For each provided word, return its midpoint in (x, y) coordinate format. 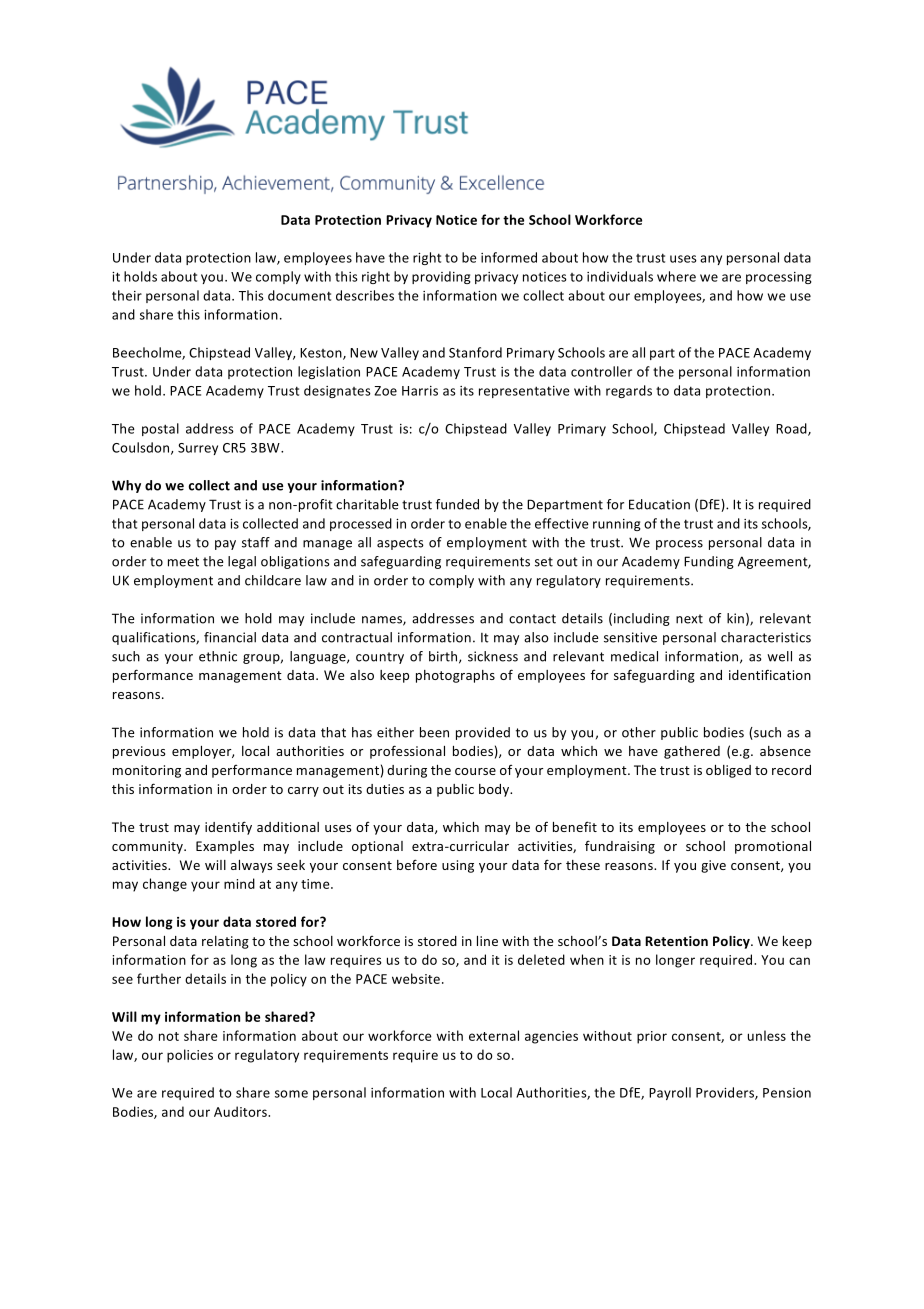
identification (770, 674)
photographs (455, 676)
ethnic (218, 656)
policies (190, 1056)
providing (441, 277)
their (127, 295)
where (676, 276)
